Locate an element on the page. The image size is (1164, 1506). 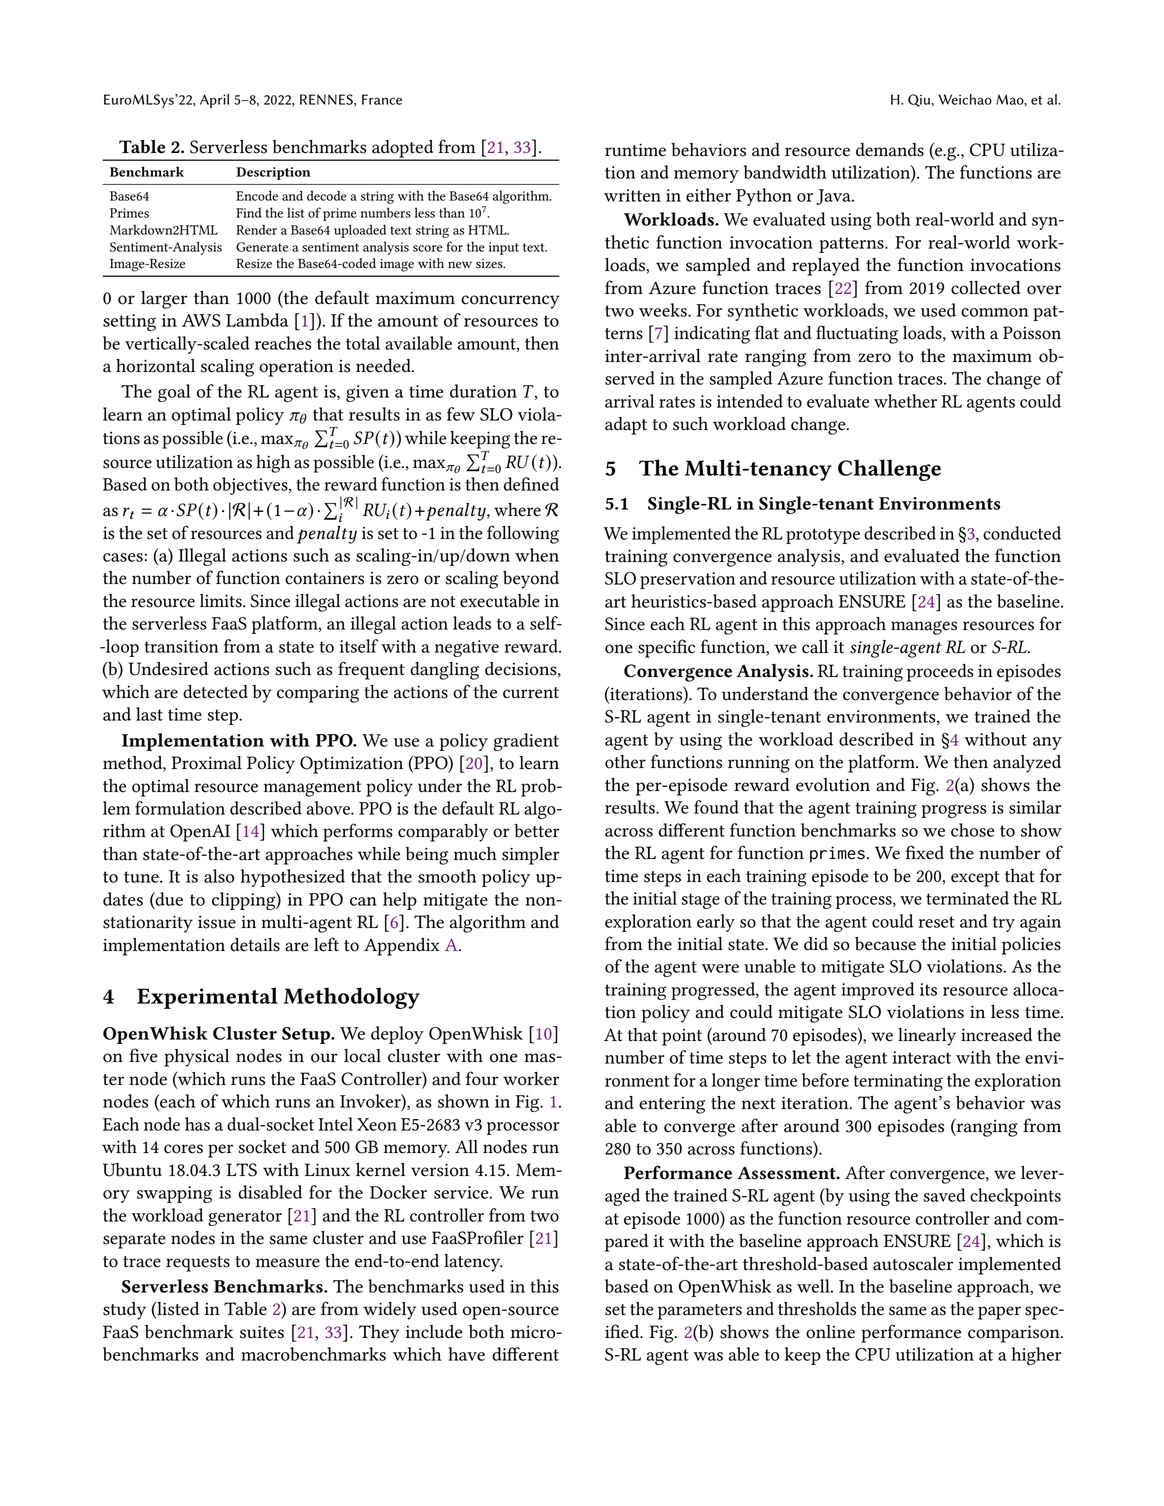
demands is located at coordinates (890, 150).
